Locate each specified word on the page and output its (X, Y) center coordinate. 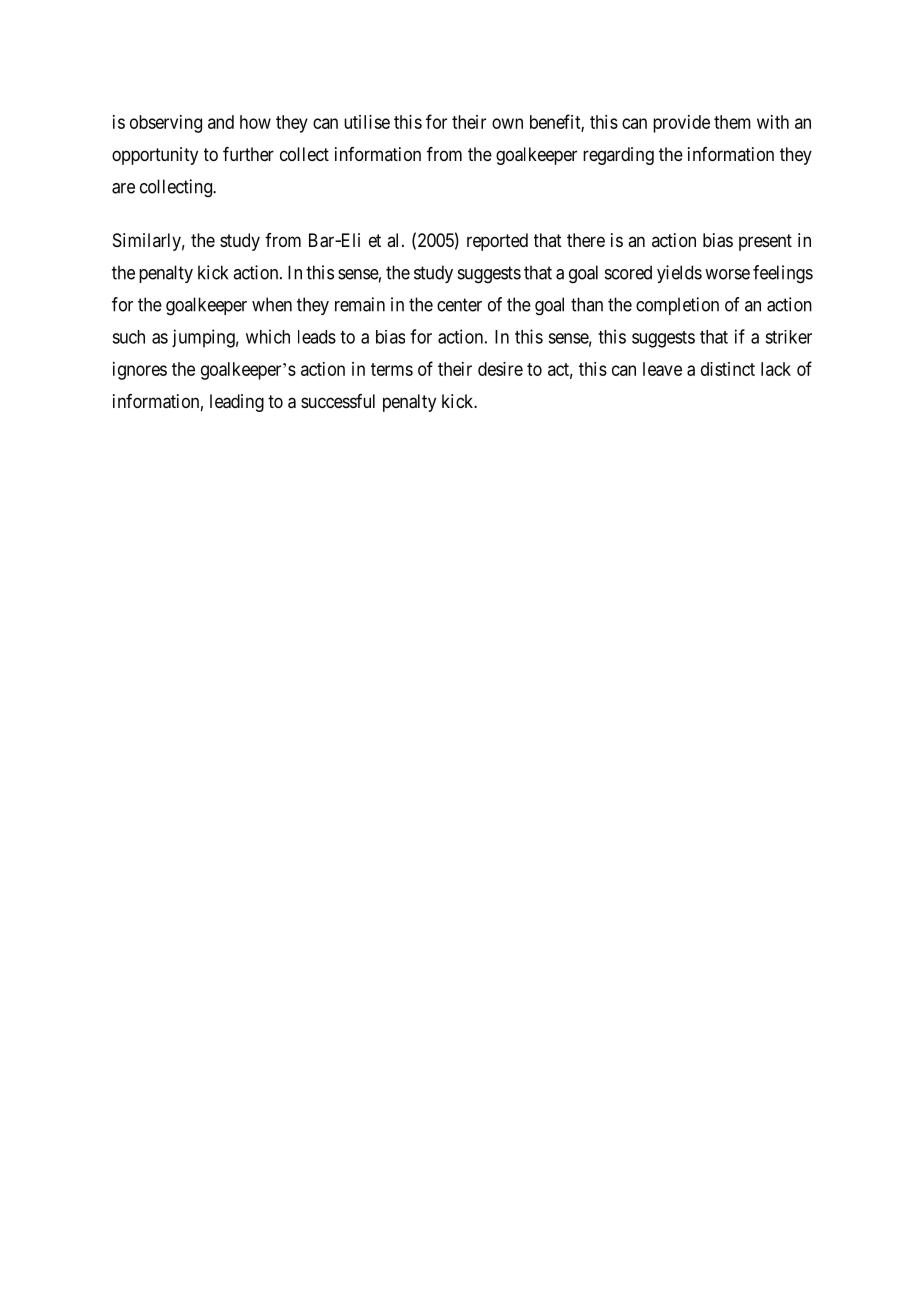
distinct (728, 369)
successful (338, 401)
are (123, 188)
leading (237, 403)
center (459, 305)
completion (677, 306)
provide (681, 124)
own (507, 123)
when (272, 304)
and (221, 122)
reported (497, 242)
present (765, 242)
